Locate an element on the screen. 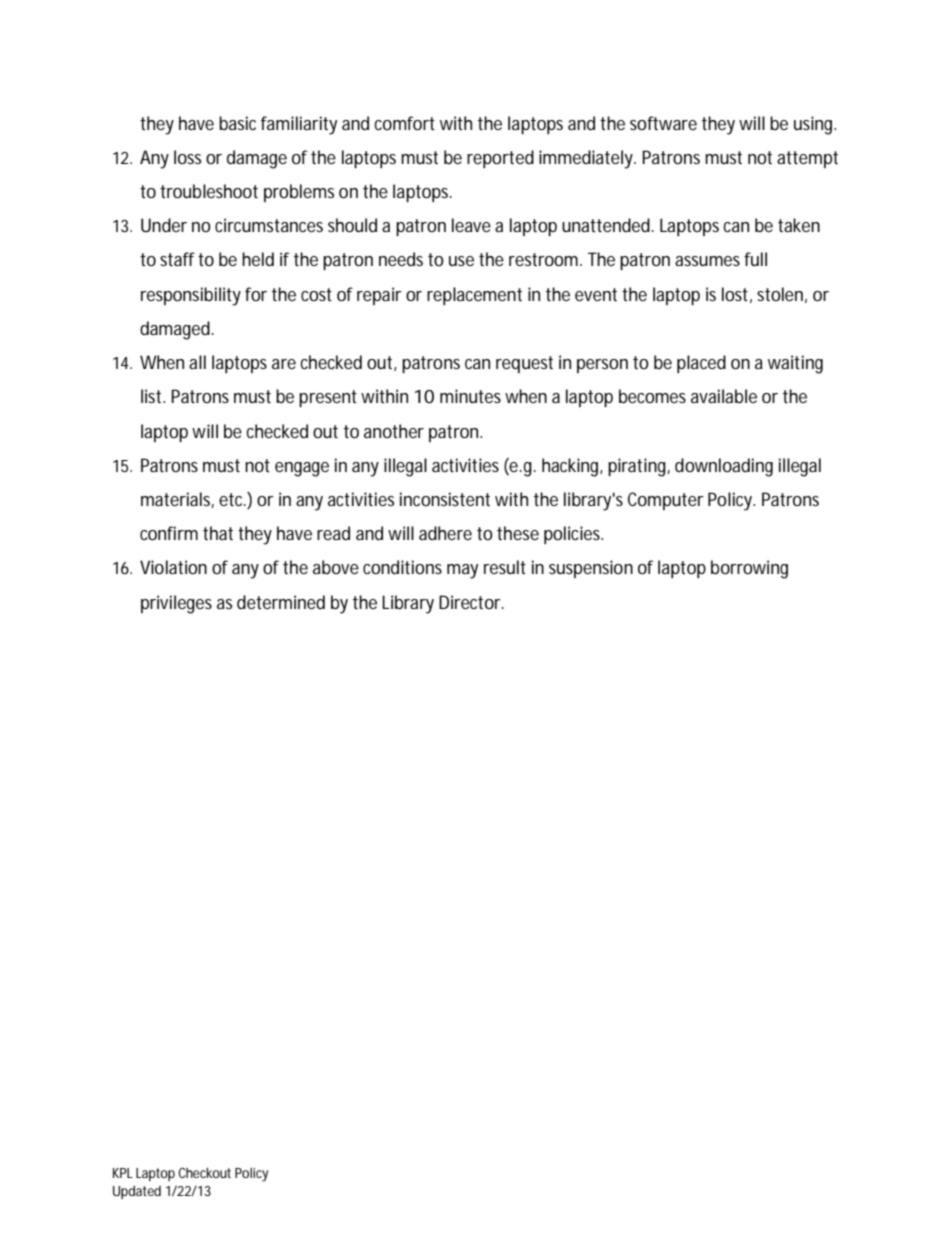 The image size is (952, 1233). reported is located at coordinates (500, 159).
